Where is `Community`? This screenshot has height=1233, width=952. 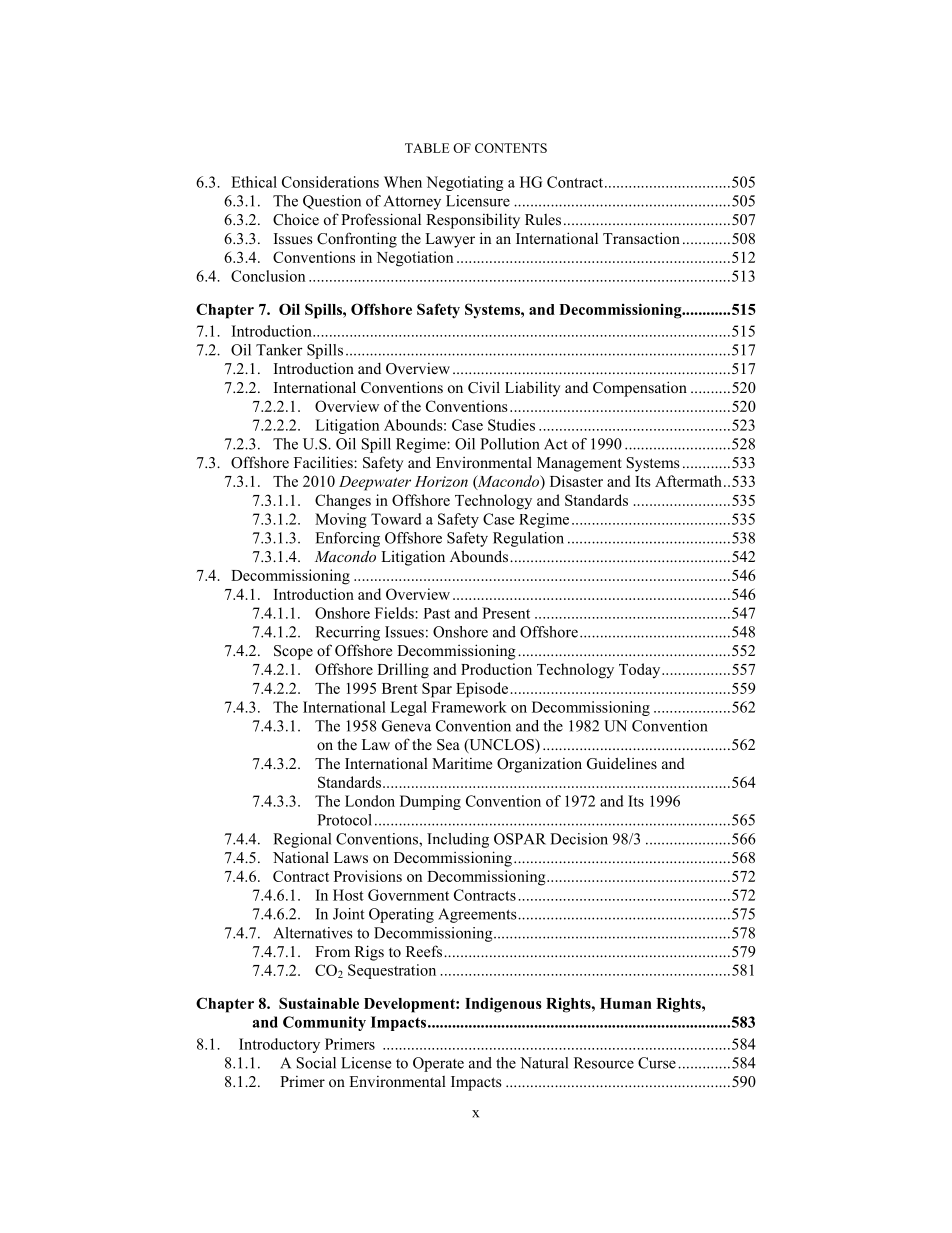 Community is located at coordinates (324, 1023).
